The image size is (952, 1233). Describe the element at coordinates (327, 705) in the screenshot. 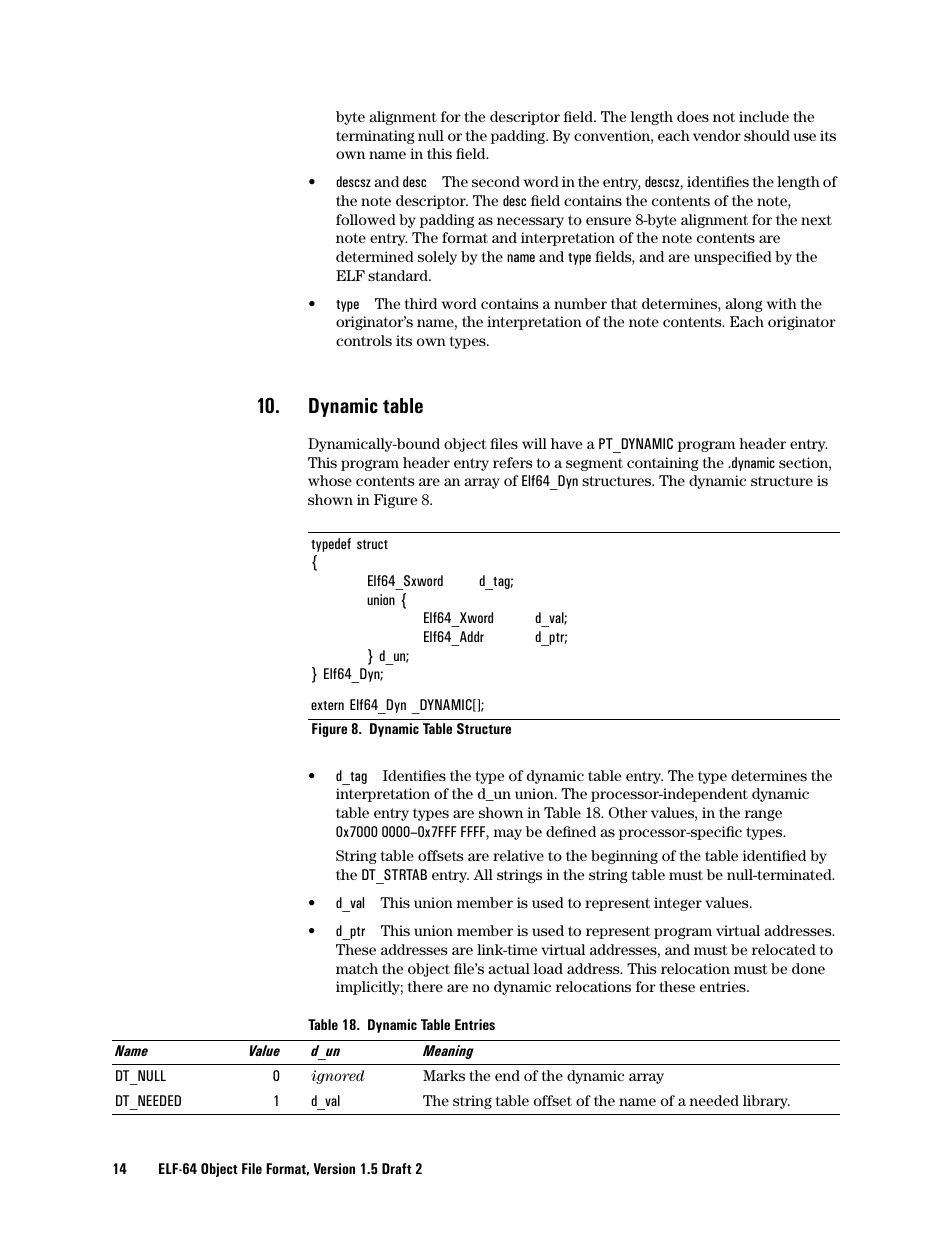

I see `extern` at that location.
